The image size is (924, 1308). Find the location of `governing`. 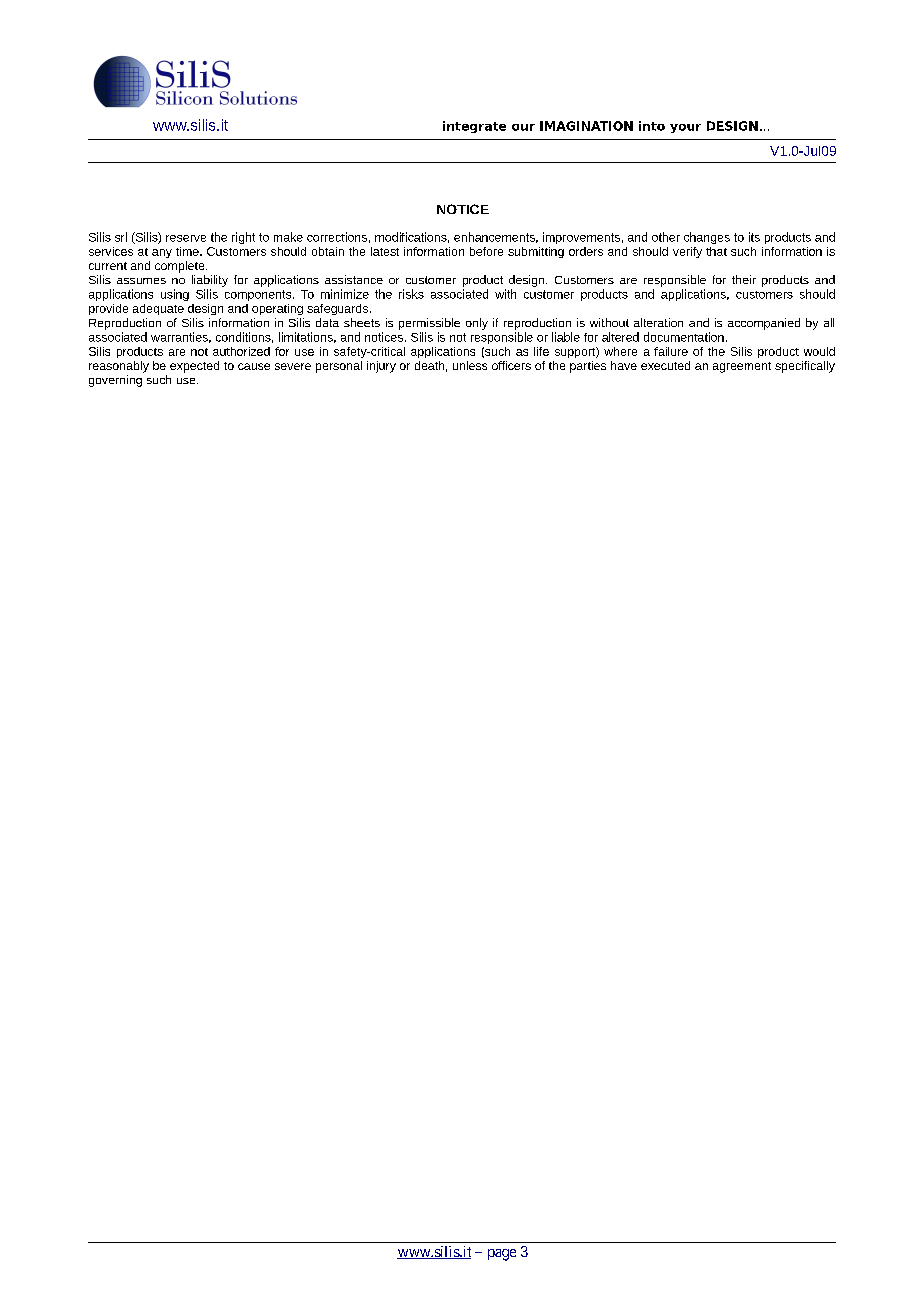

governing is located at coordinates (115, 381).
